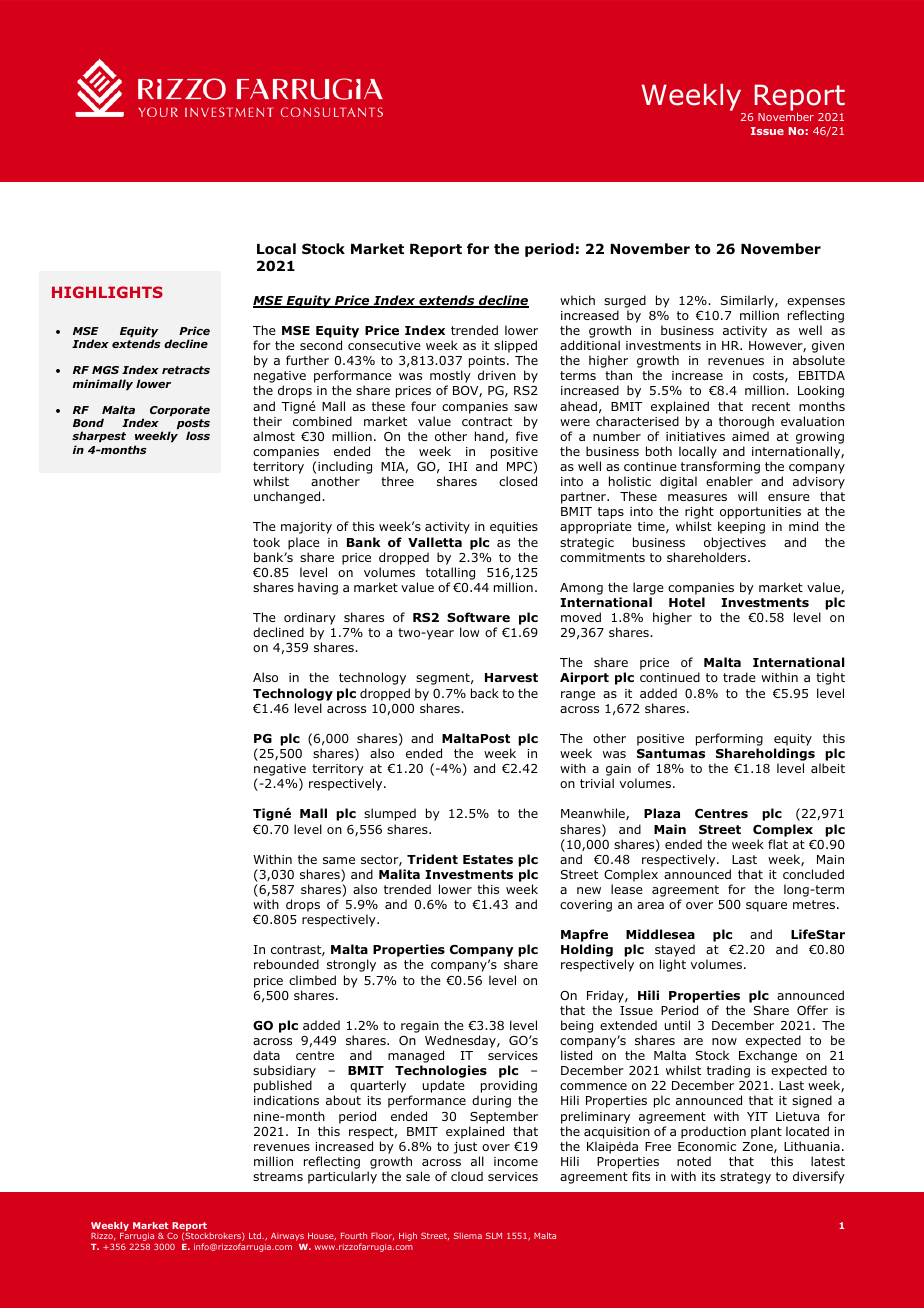 The width and height of the document is (924, 1308). I want to click on objectives, so click(735, 543).
